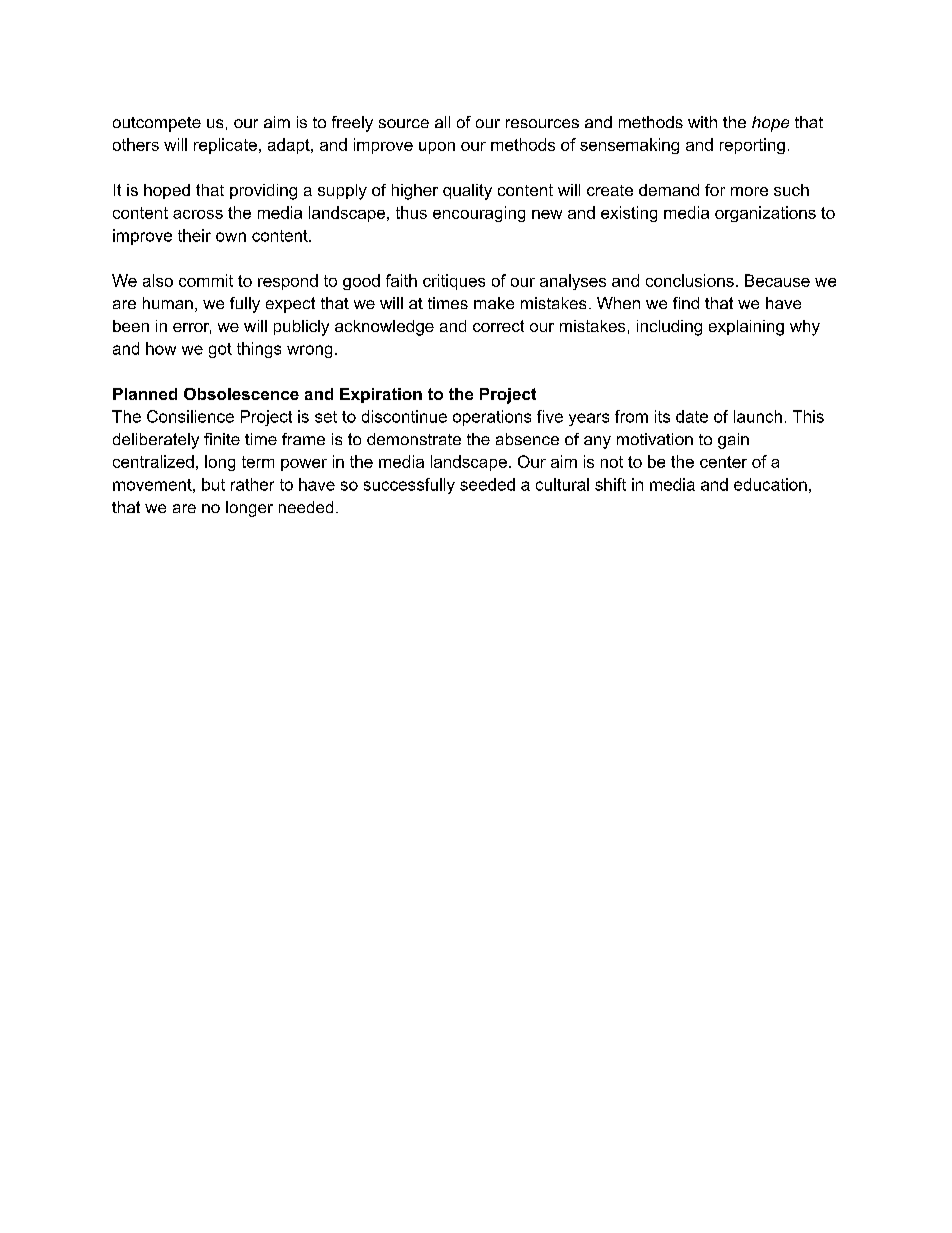 The width and height of the page is (952, 1233). What do you see at coordinates (222, 439) in the page?
I see `finite` at bounding box center [222, 439].
